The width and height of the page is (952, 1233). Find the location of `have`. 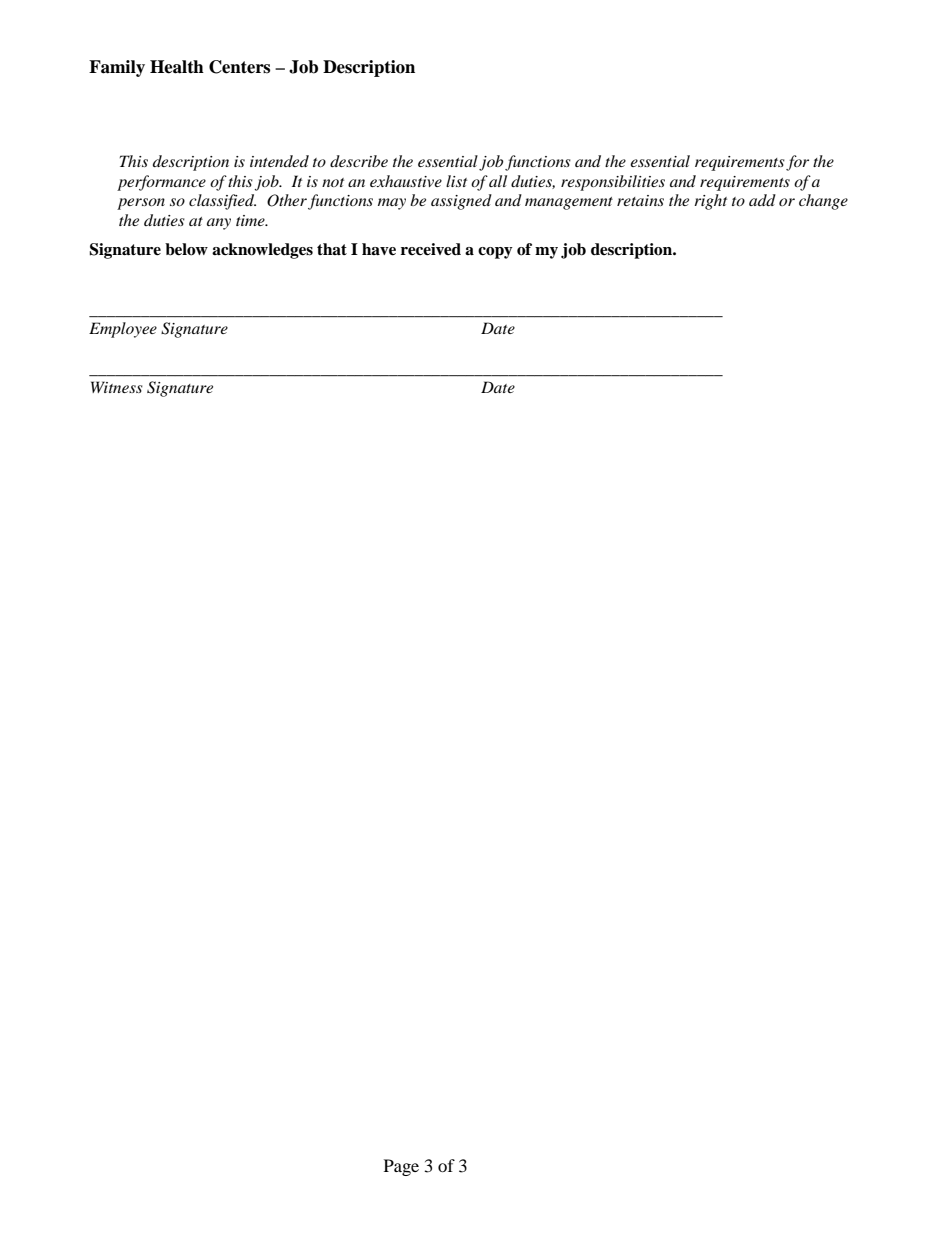

have is located at coordinates (379, 249).
